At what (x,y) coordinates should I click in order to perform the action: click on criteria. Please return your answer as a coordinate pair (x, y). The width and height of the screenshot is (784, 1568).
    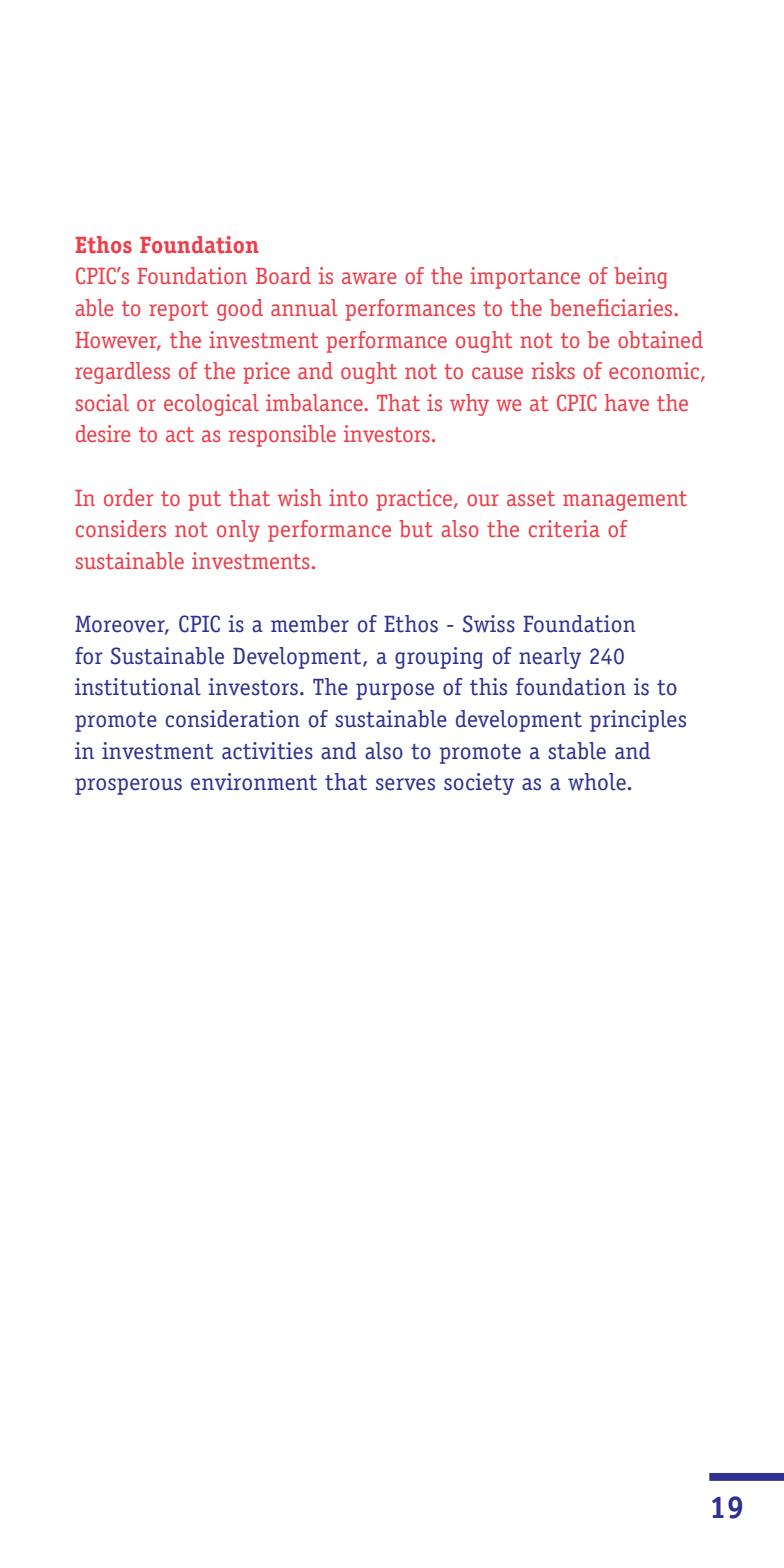
    Looking at the image, I should click on (564, 528).
